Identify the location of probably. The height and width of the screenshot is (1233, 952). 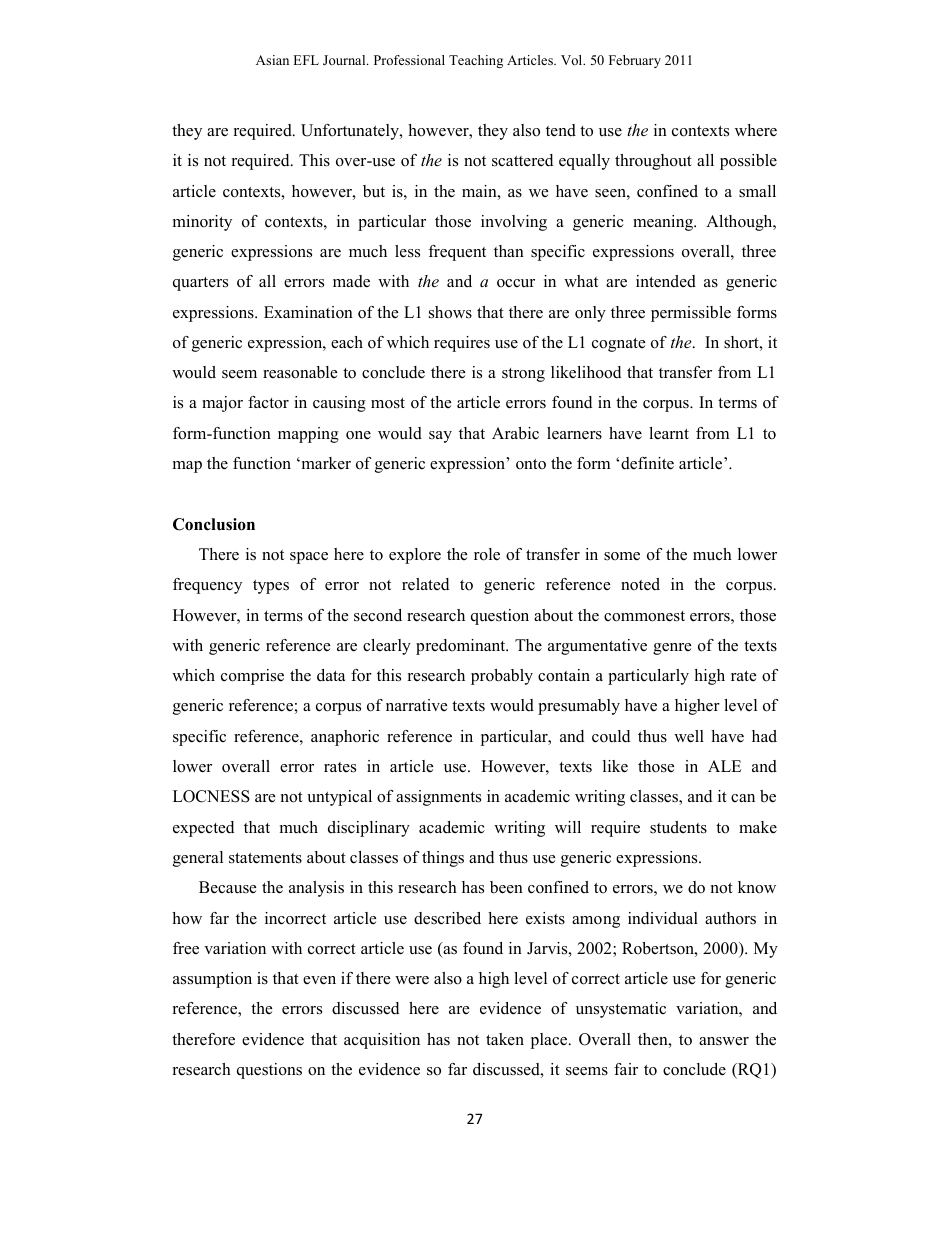
(502, 677).
